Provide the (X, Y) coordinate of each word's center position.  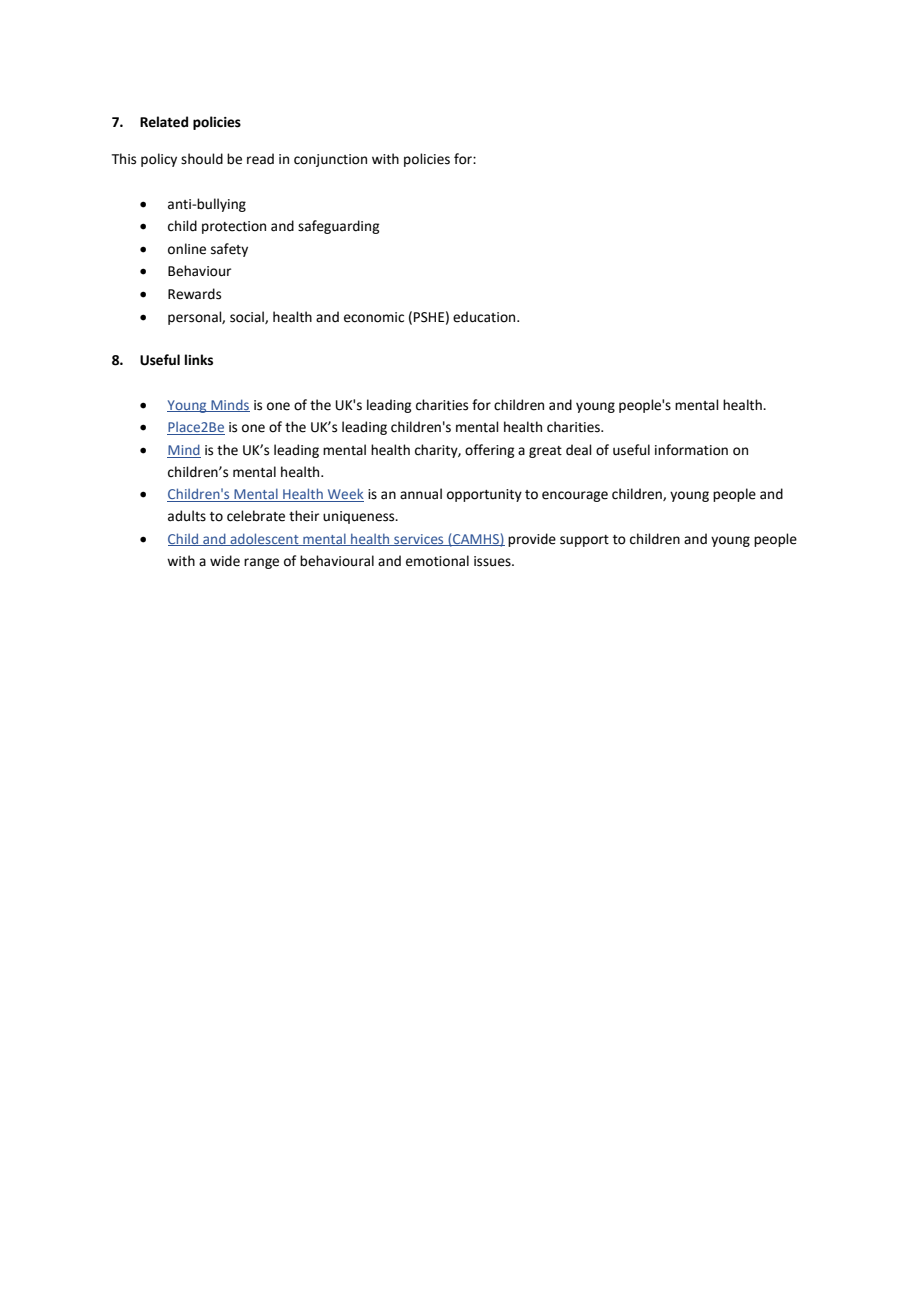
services (419, 540)
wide (225, 561)
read (260, 159)
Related (164, 122)
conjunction (330, 160)
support (584, 541)
